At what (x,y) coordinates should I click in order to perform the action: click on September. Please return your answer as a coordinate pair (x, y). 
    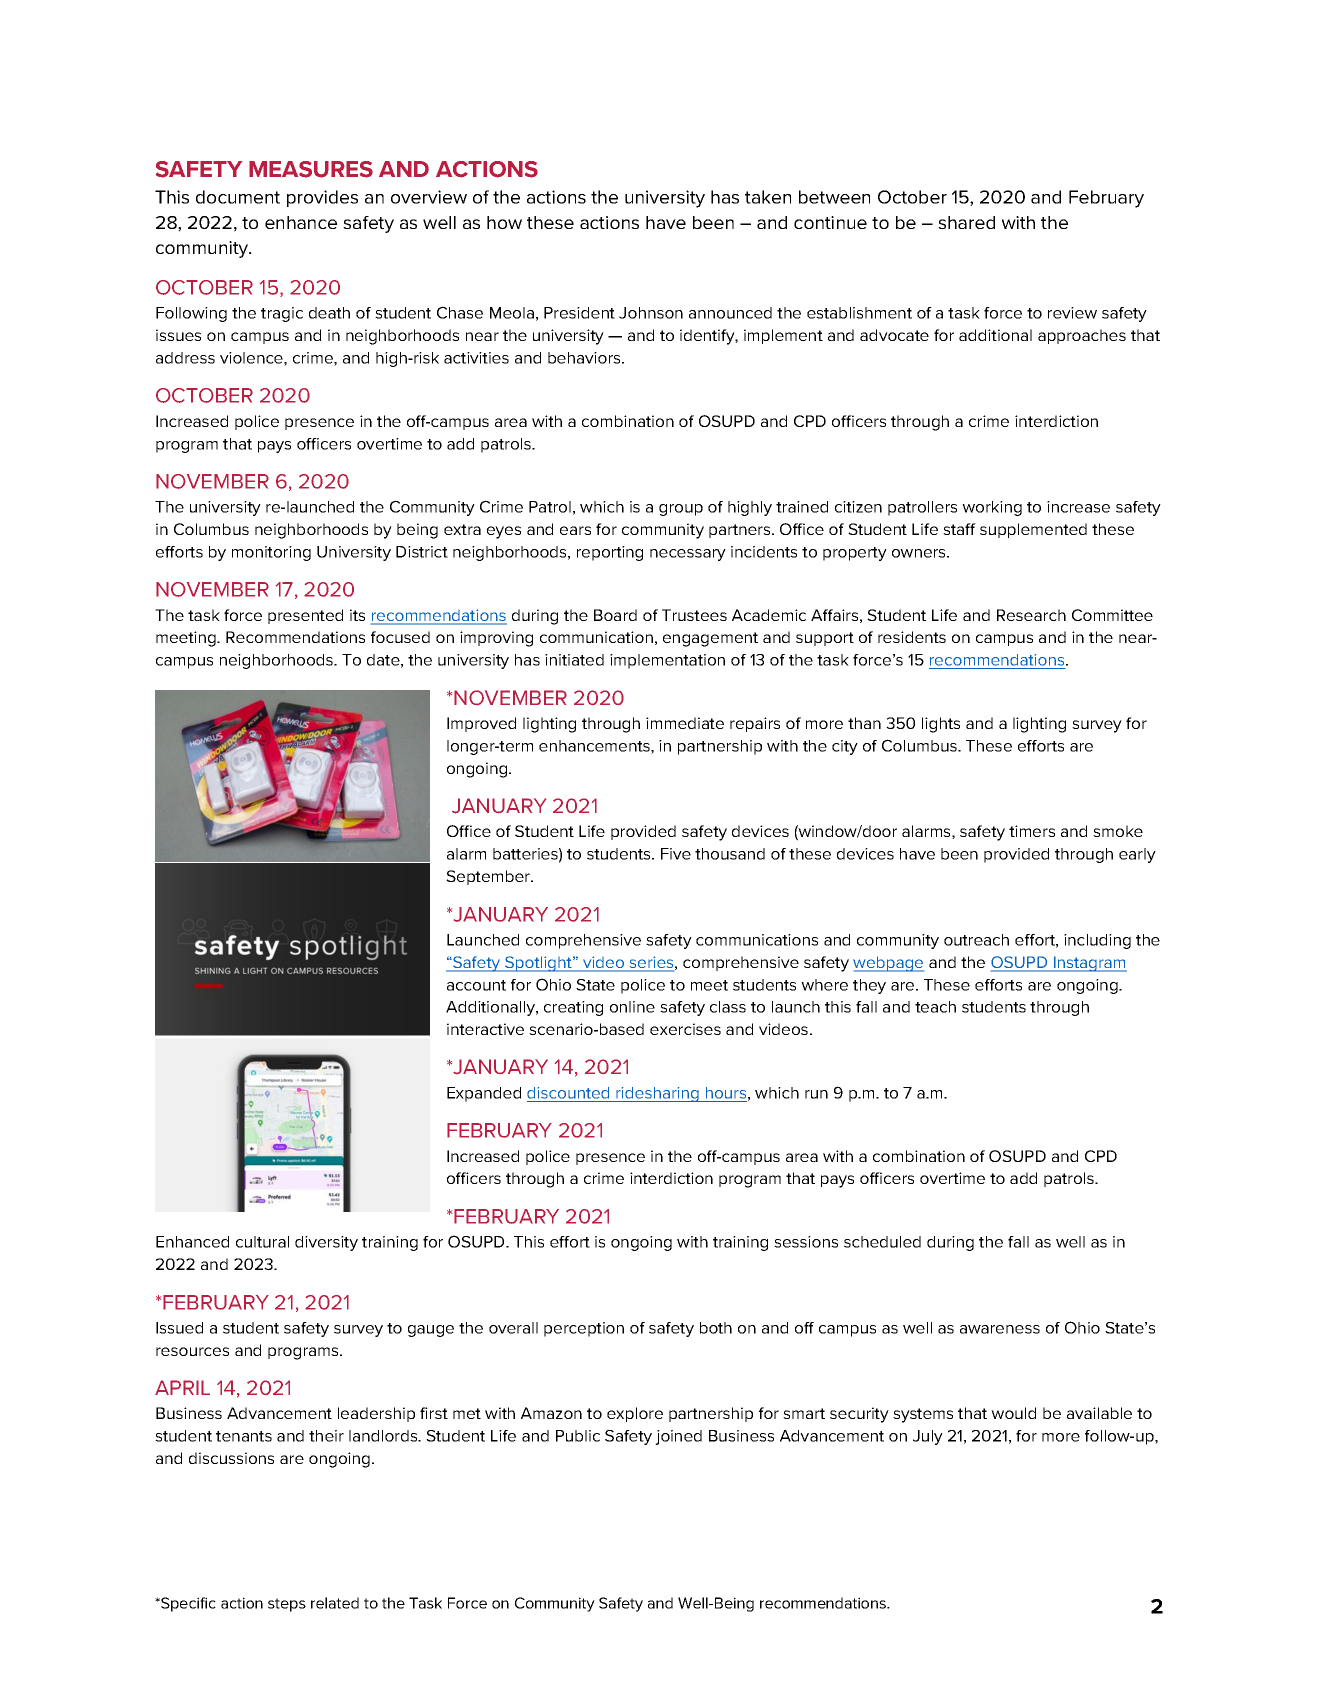
    Looking at the image, I should click on (489, 877).
